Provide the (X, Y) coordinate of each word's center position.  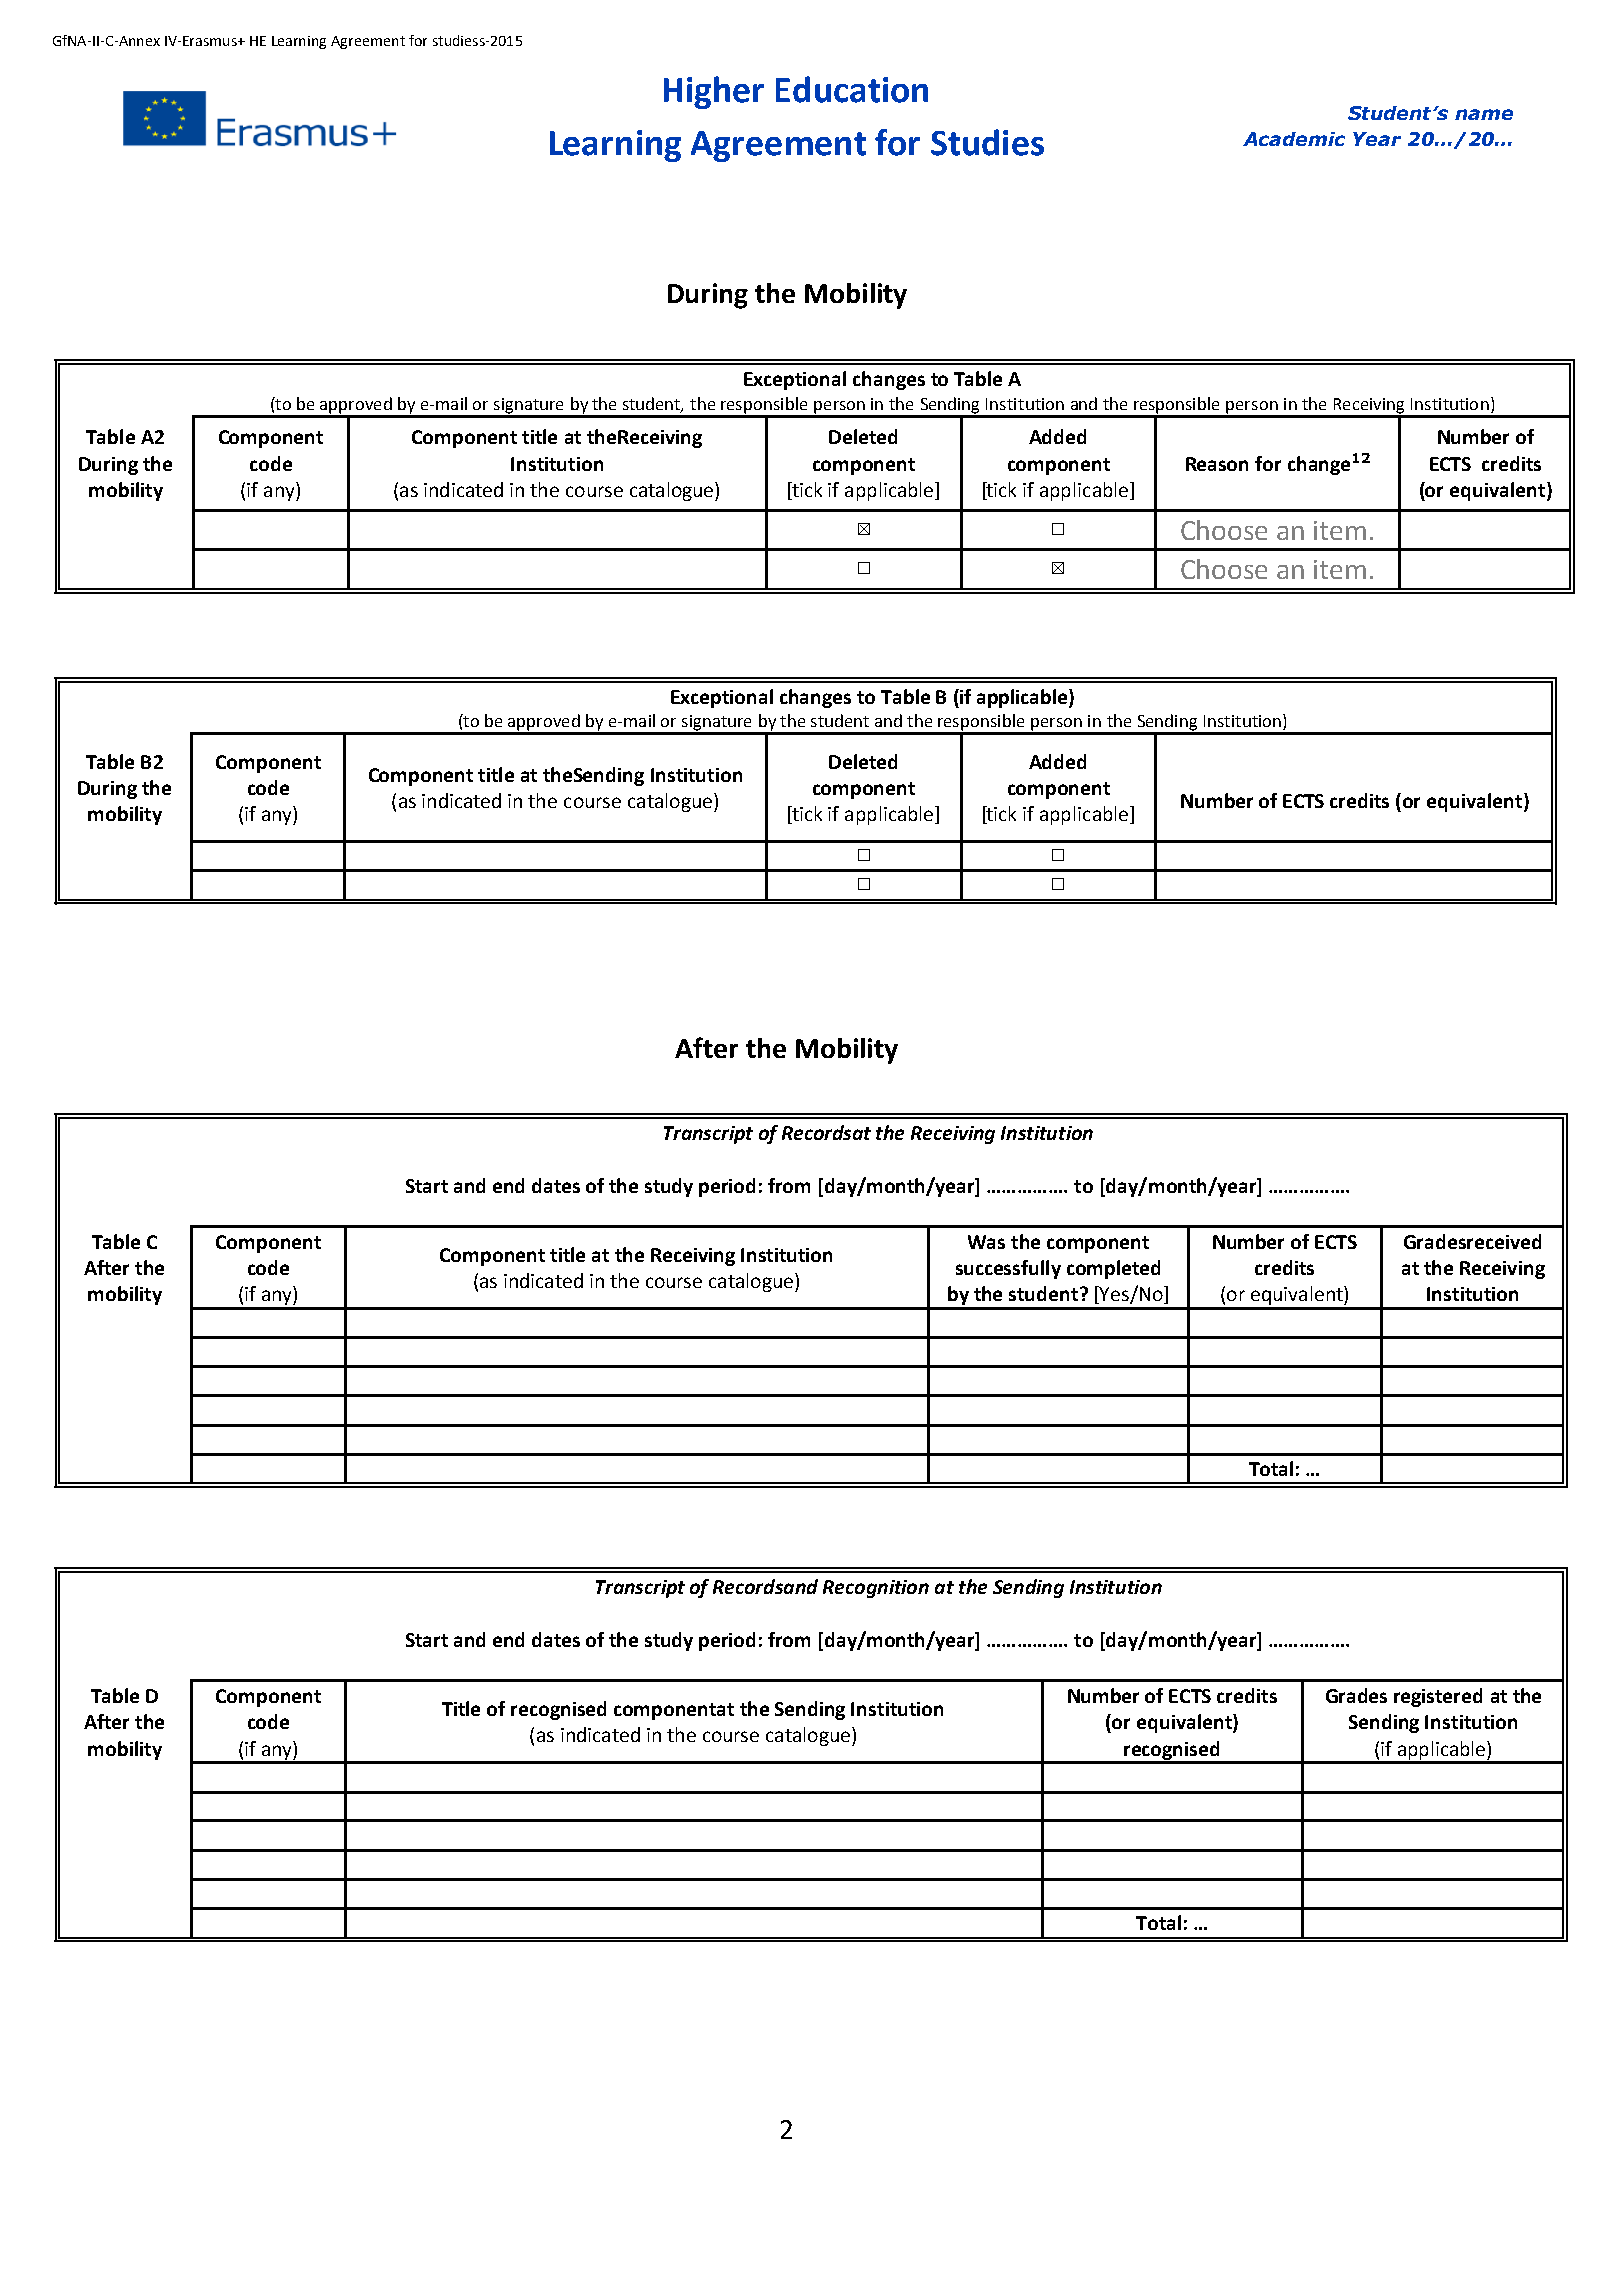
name (1484, 114)
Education (852, 89)
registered (1438, 1697)
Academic (1294, 139)
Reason (1217, 464)
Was (986, 1242)
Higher (714, 92)
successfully (1008, 1269)
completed (1113, 1269)
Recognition (876, 1589)
